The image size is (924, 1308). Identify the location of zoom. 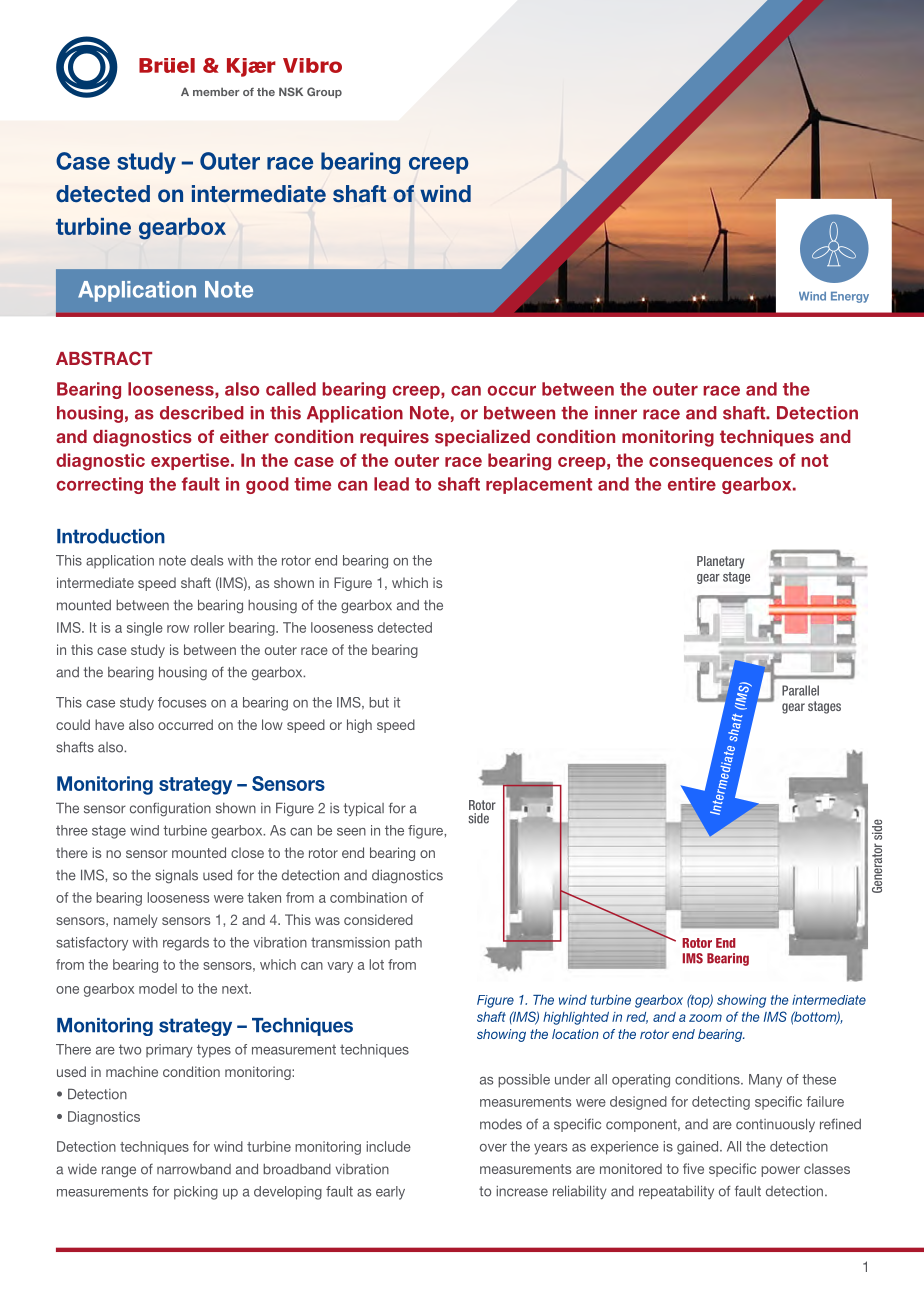
(705, 1018).
